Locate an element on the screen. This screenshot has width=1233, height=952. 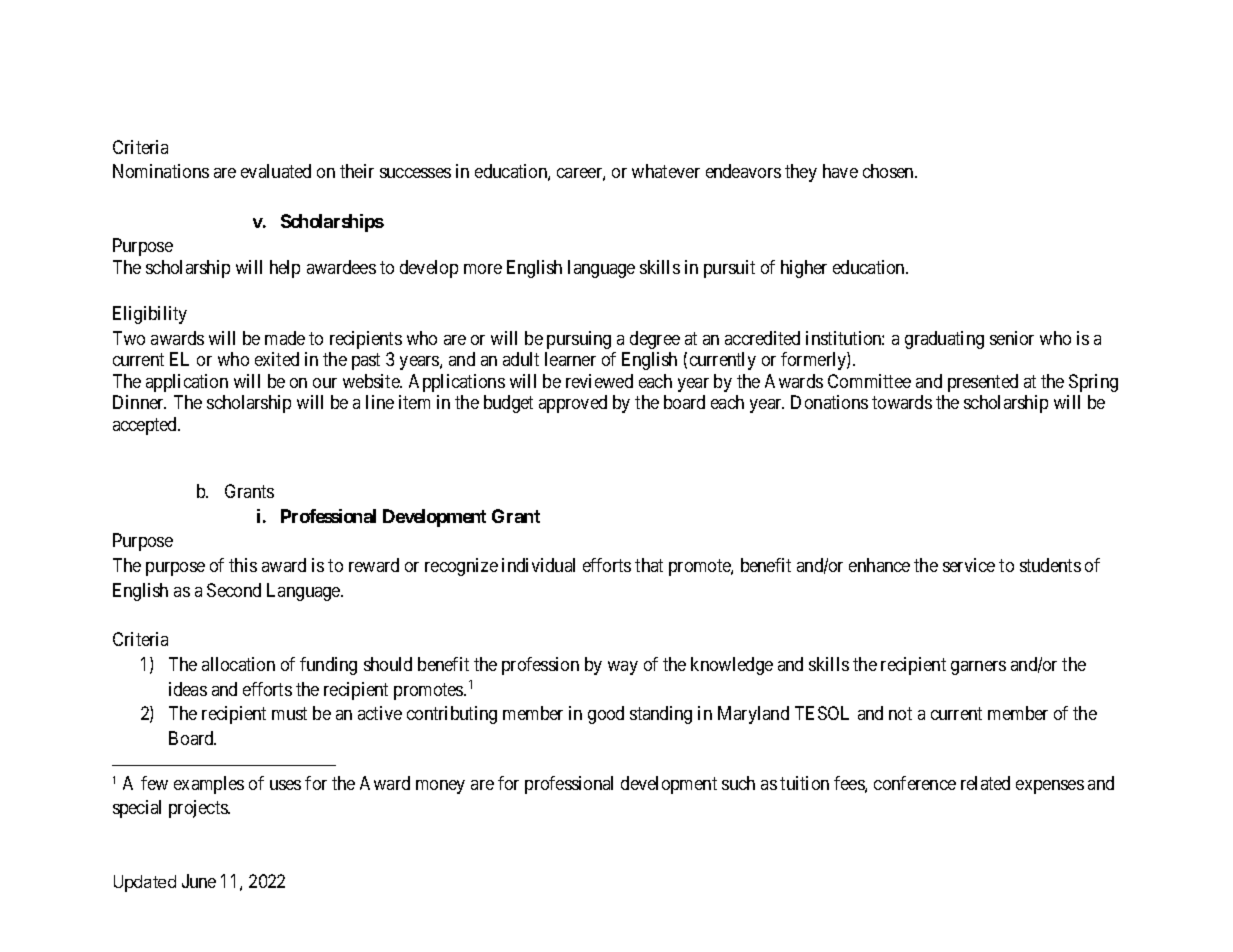
chosen is located at coordinates (889, 171).
